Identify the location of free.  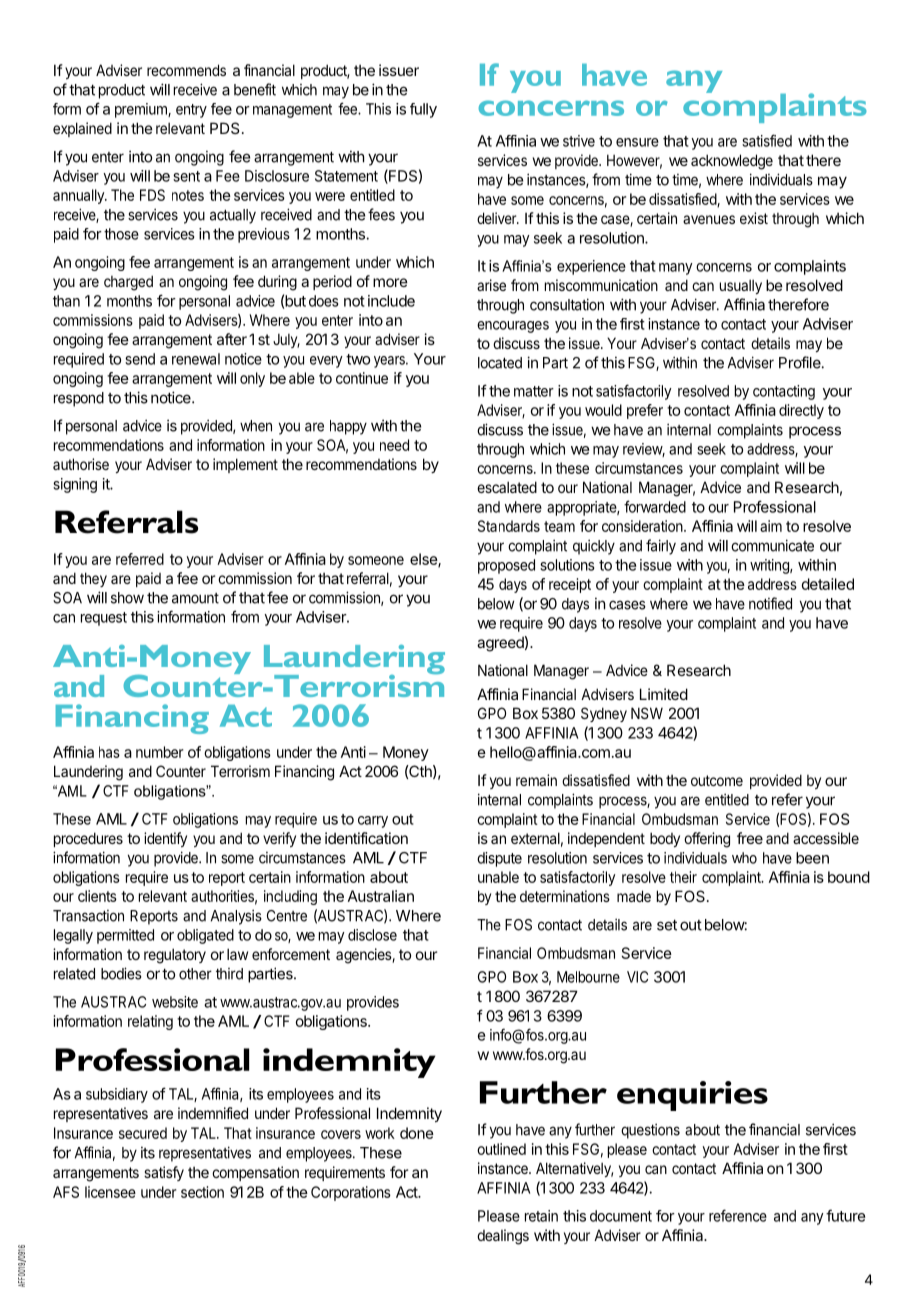
(750, 838).
